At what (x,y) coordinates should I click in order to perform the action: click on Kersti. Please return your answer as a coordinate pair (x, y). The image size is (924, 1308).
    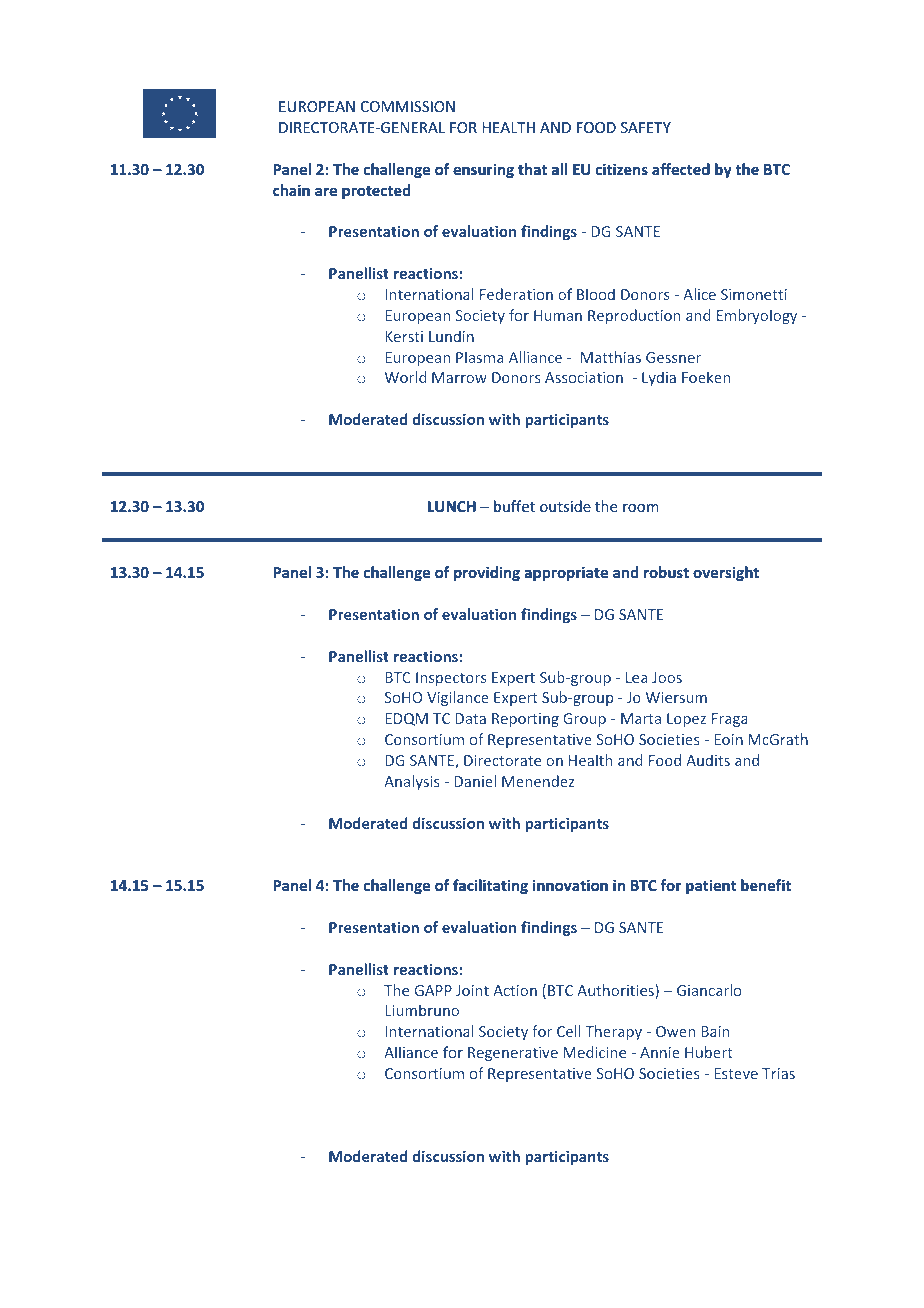
    Looking at the image, I should click on (404, 336).
